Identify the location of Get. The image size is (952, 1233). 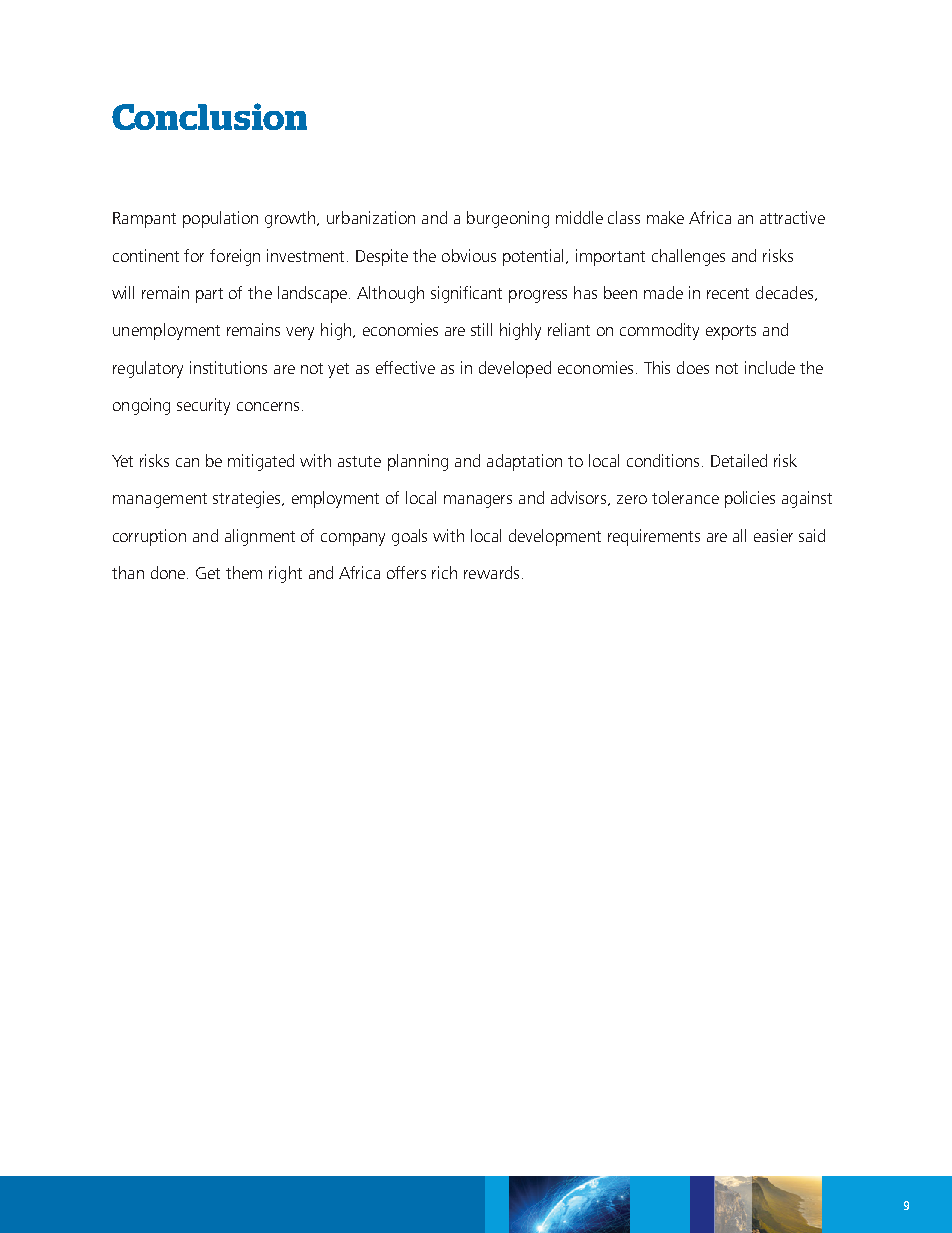
(208, 573).
